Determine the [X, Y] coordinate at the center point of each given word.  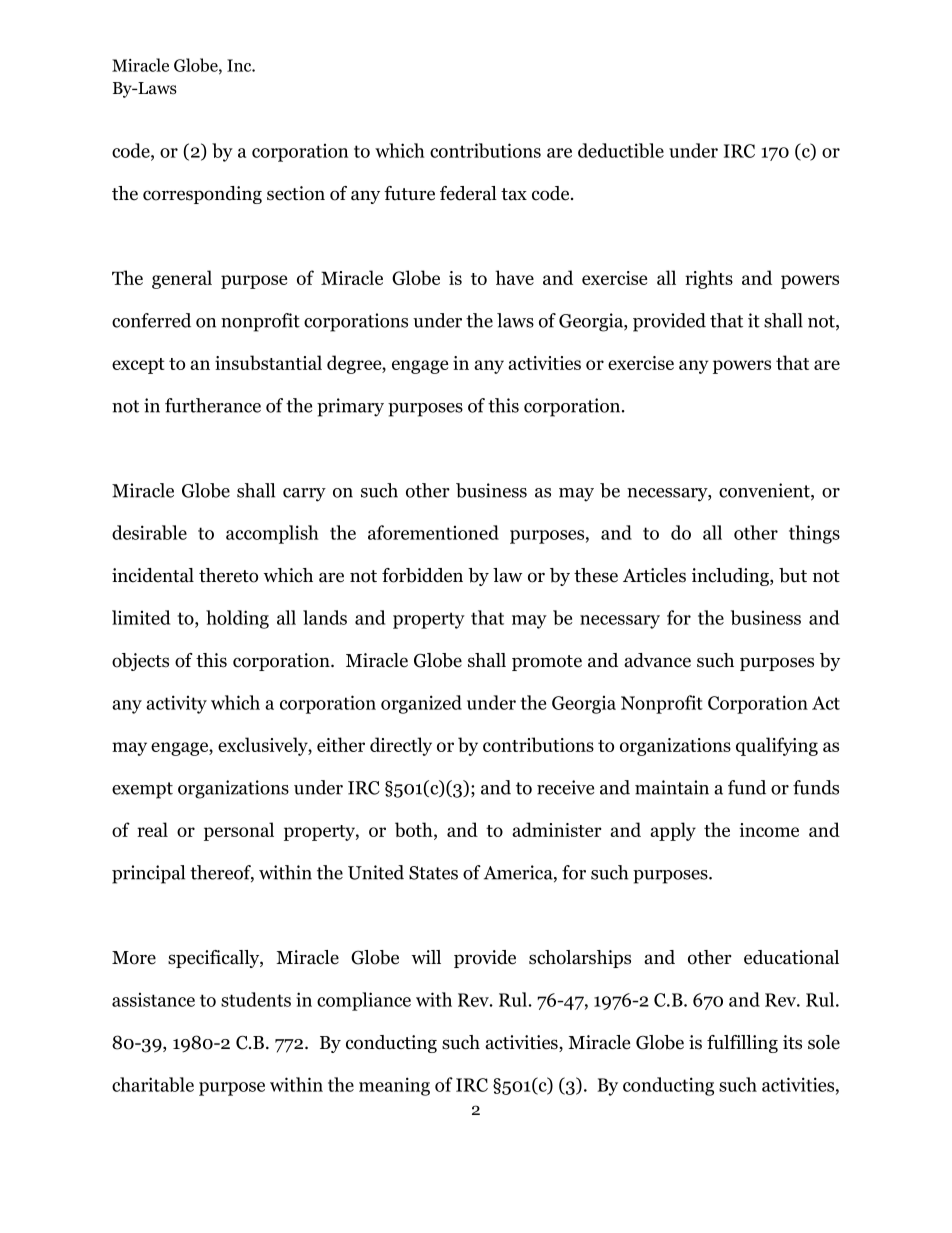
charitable [153, 1084]
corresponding [202, 195]
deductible [621, 150]
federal [468, 193]
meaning [394, 1086]
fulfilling [742, 1044]
